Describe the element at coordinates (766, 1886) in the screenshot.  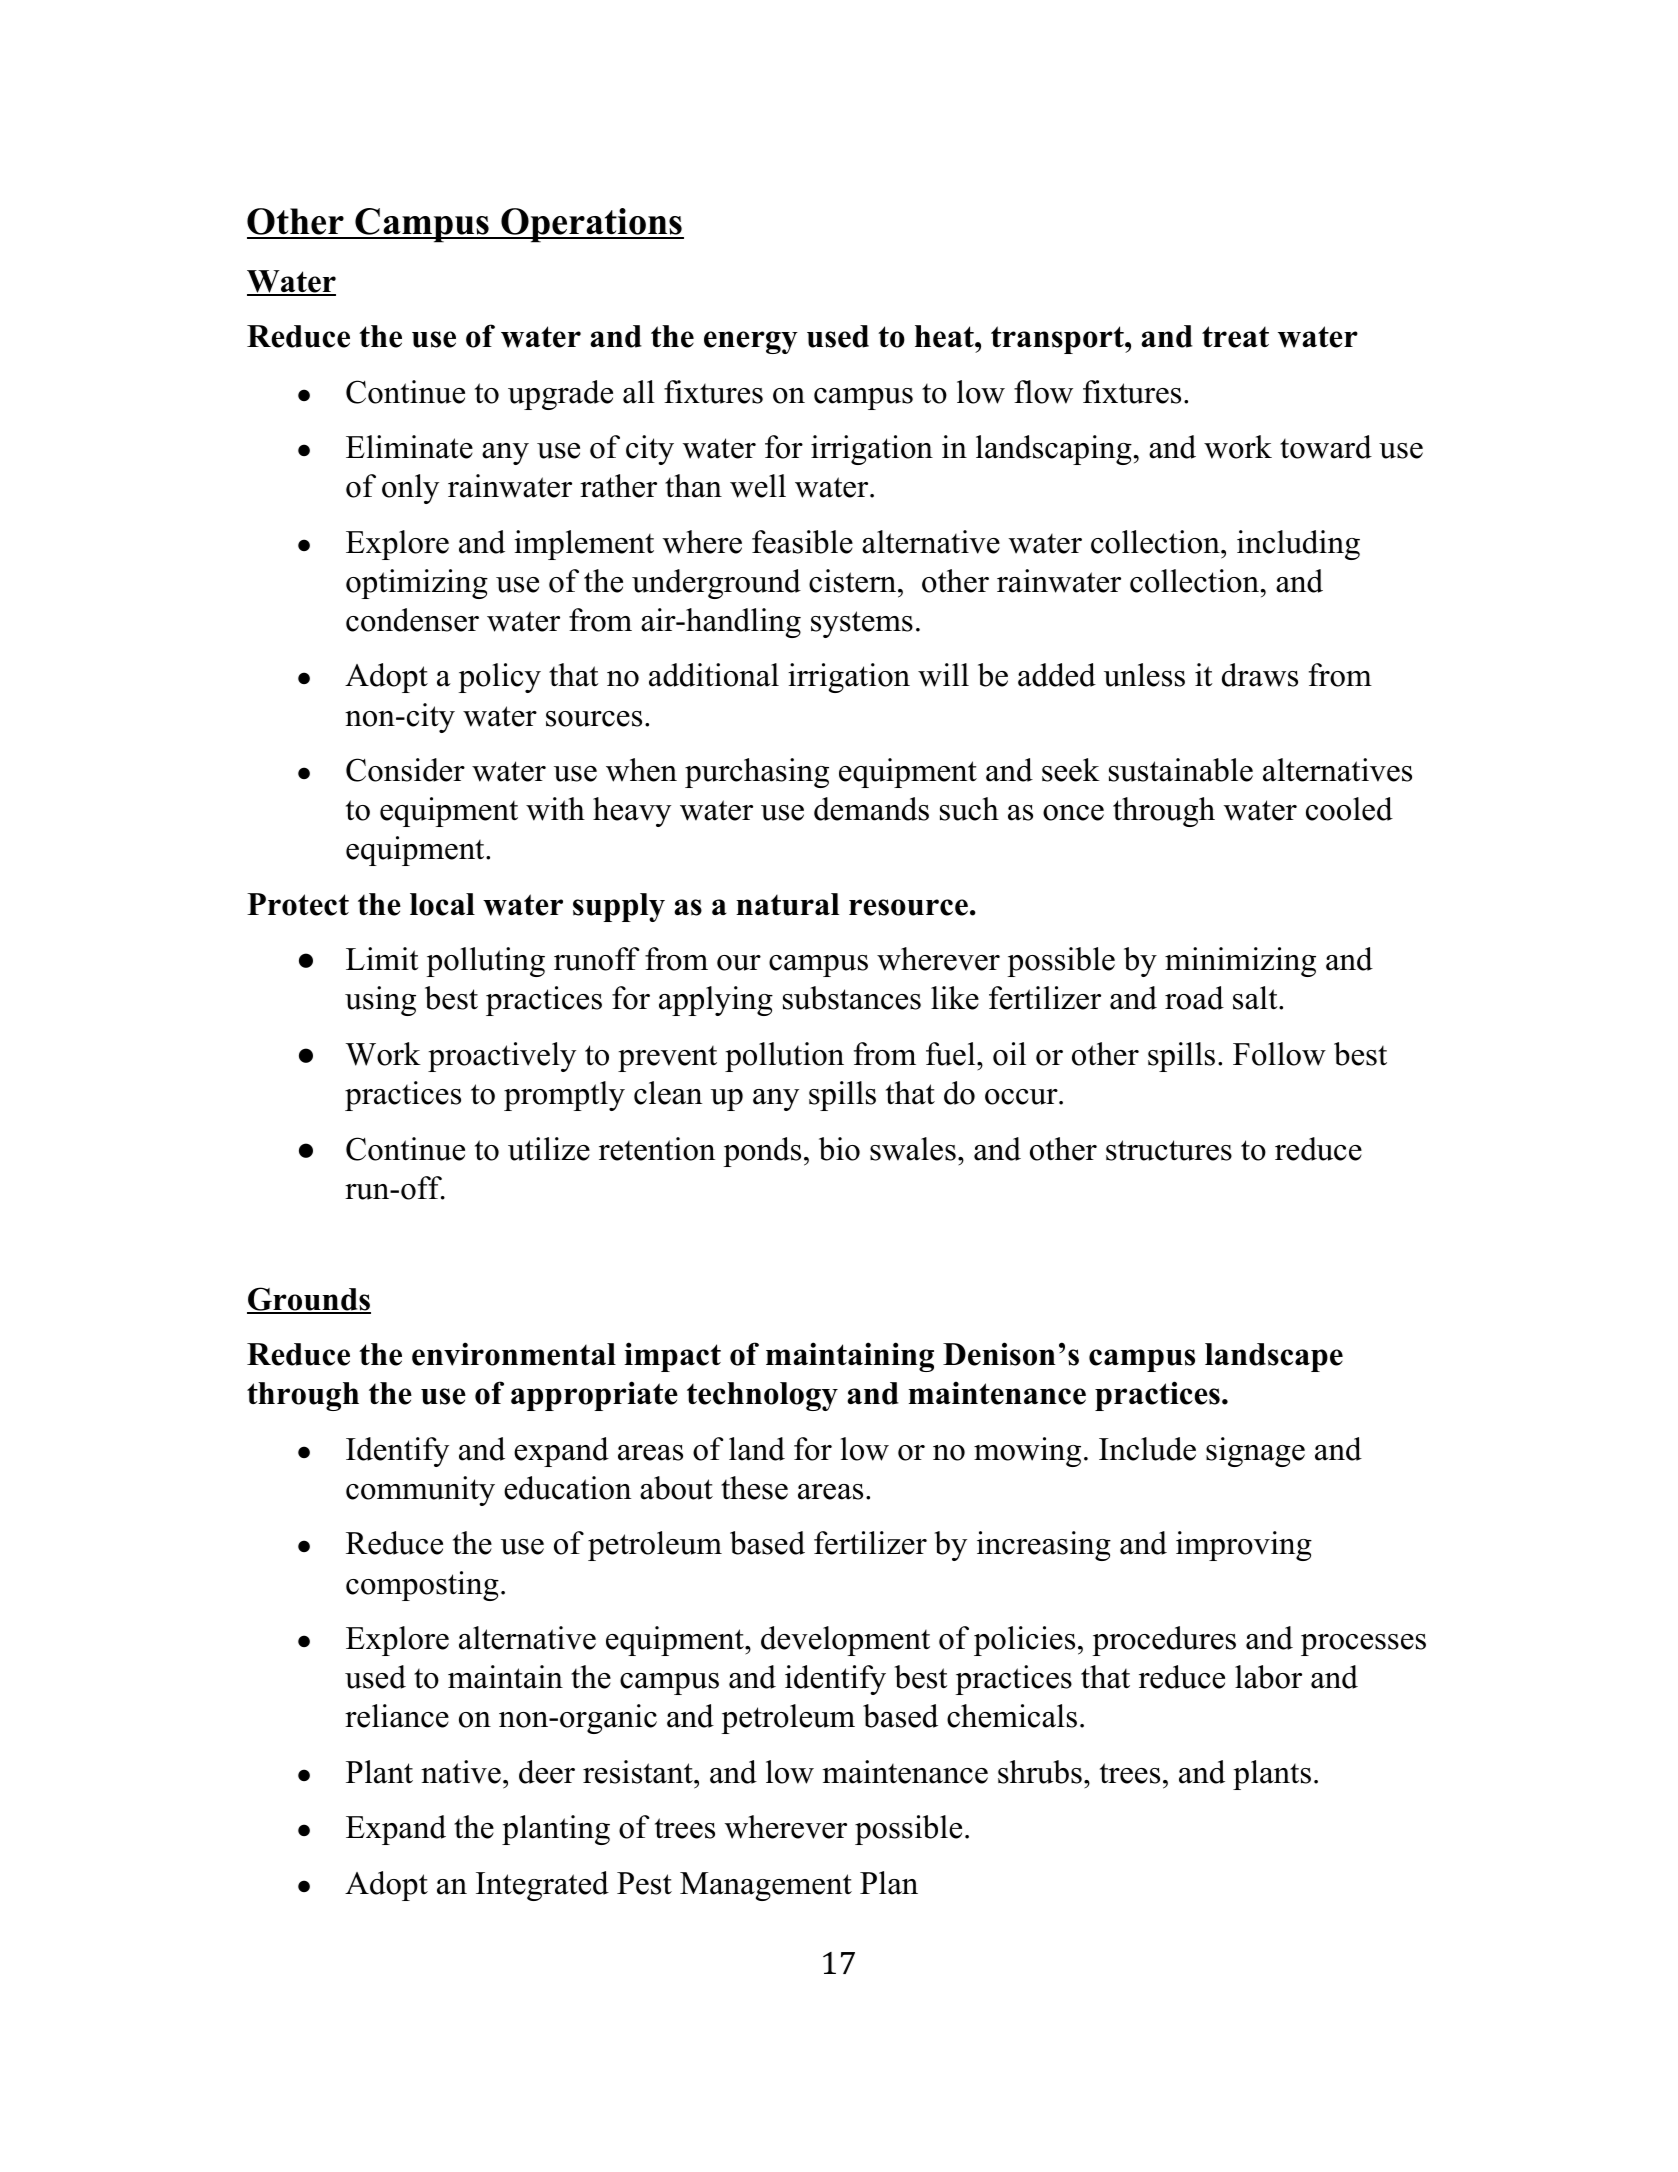
I see `Management` at that location.
